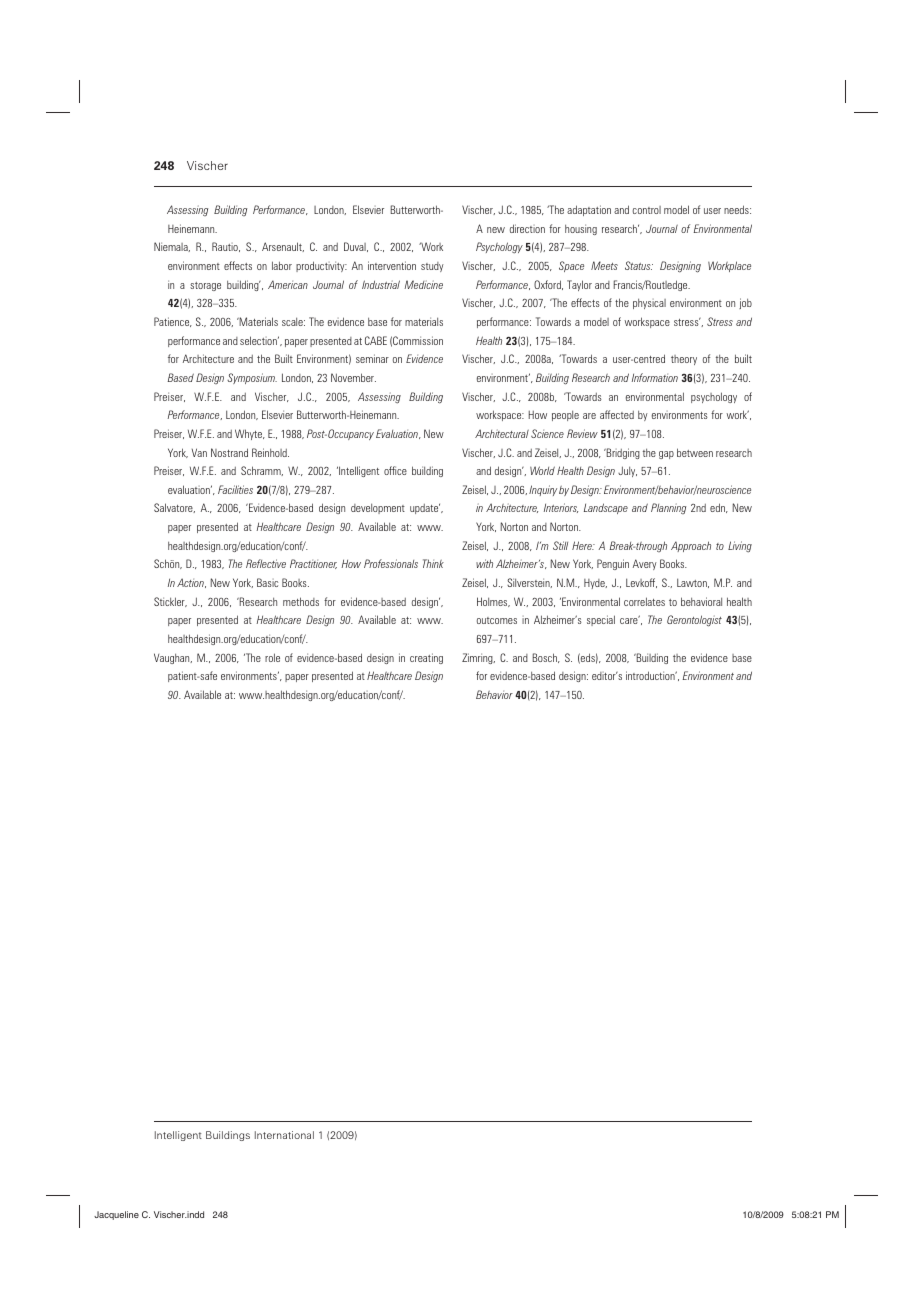 The width and height of the screenshot is (924, 1308). Describe the element at coordinates (644, 601) in the screenshot. I see `correlates` at that location.
